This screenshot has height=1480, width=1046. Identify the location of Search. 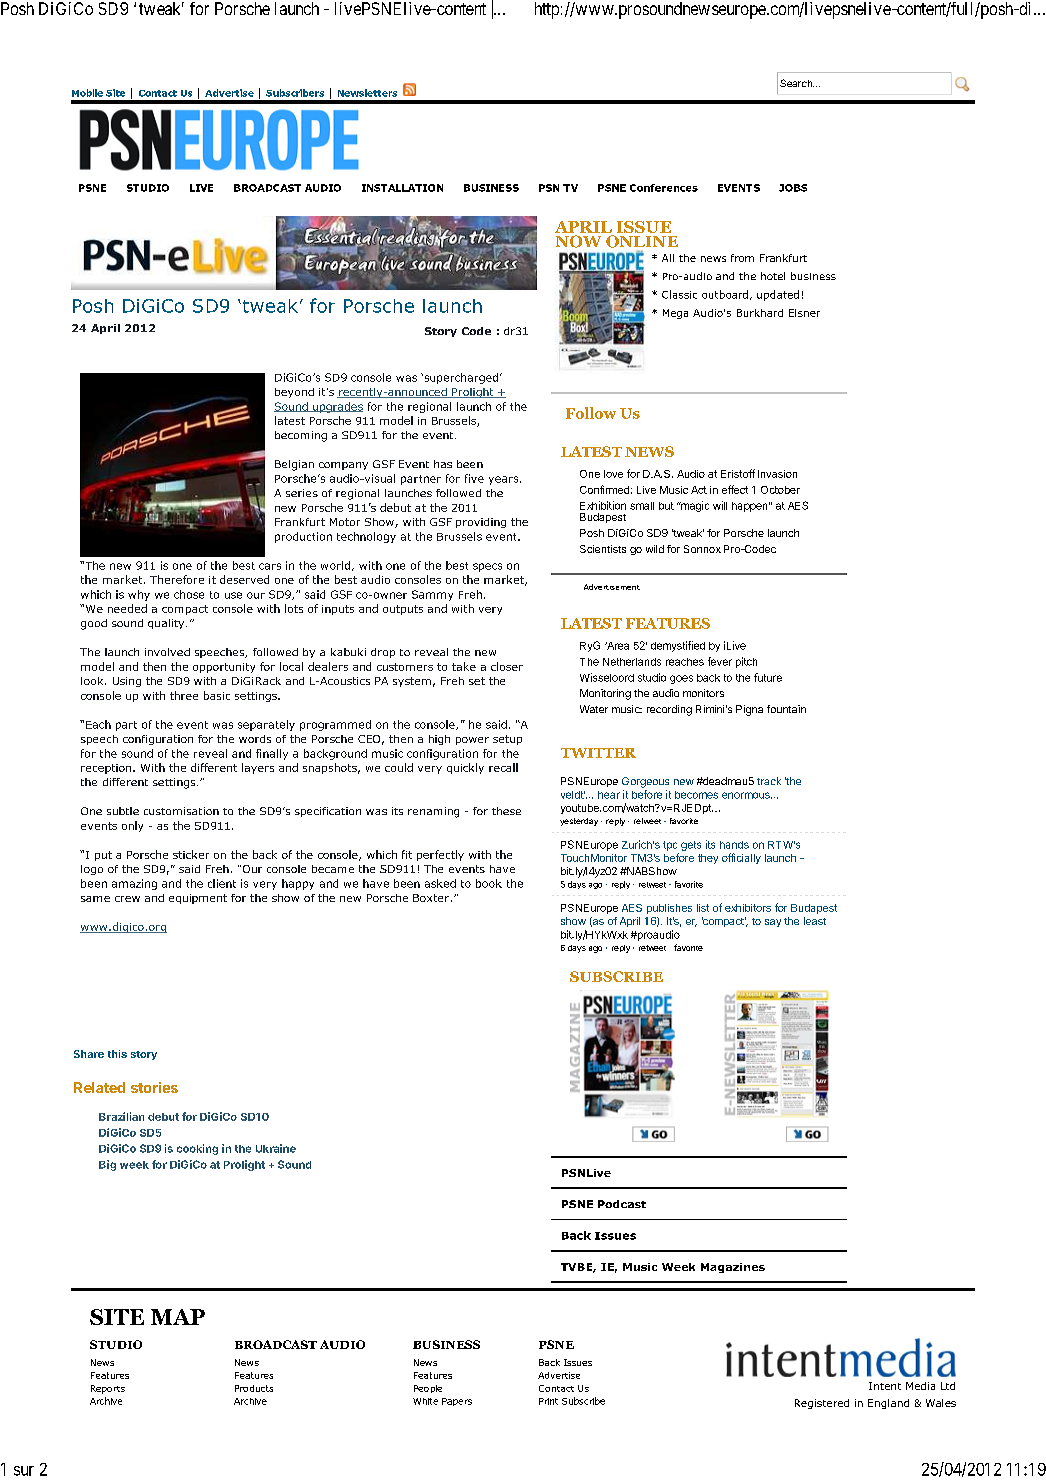
(797, 83).
